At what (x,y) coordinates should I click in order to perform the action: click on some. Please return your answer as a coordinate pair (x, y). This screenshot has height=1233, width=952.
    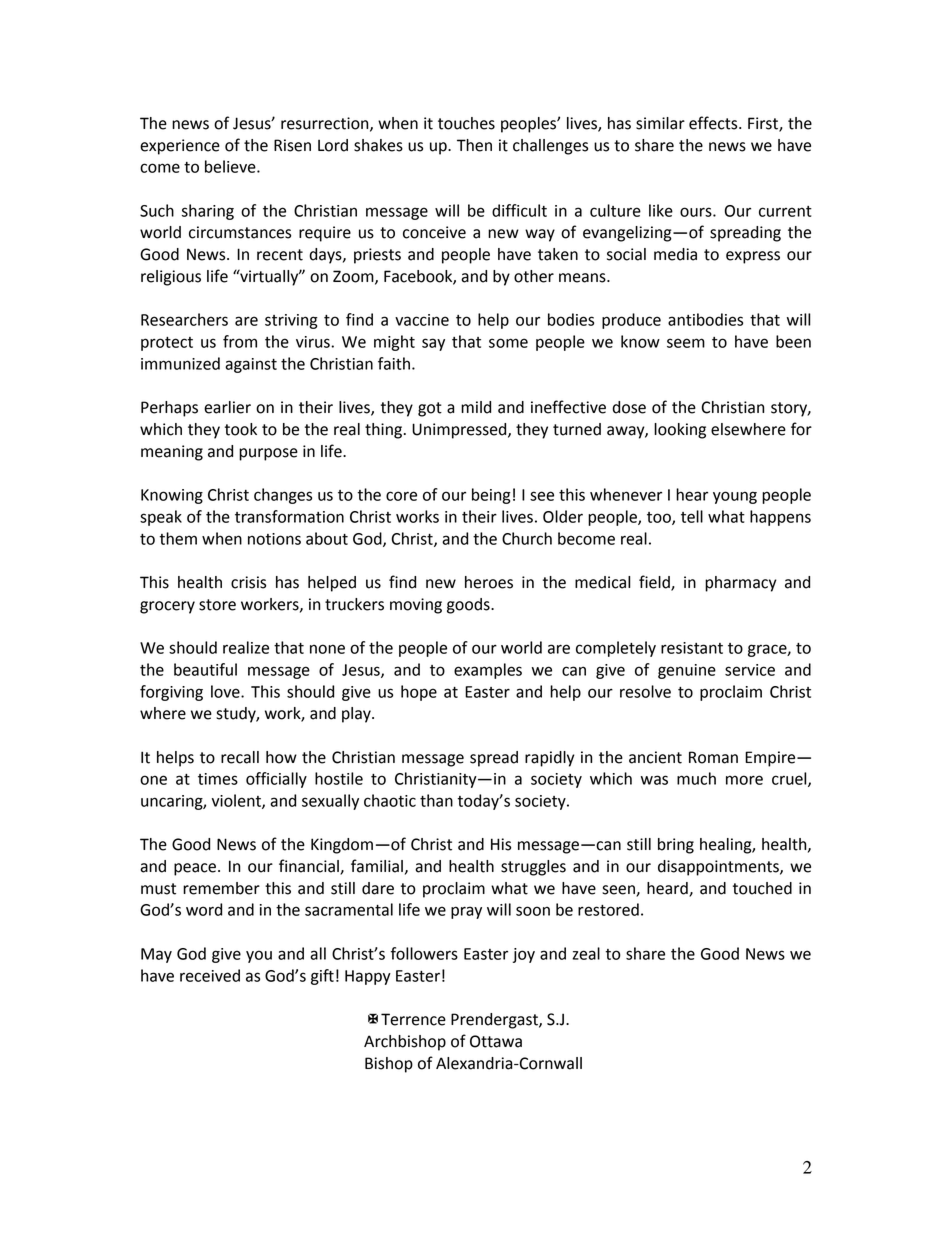
    Looking at the image, I should click on (508, 343).
